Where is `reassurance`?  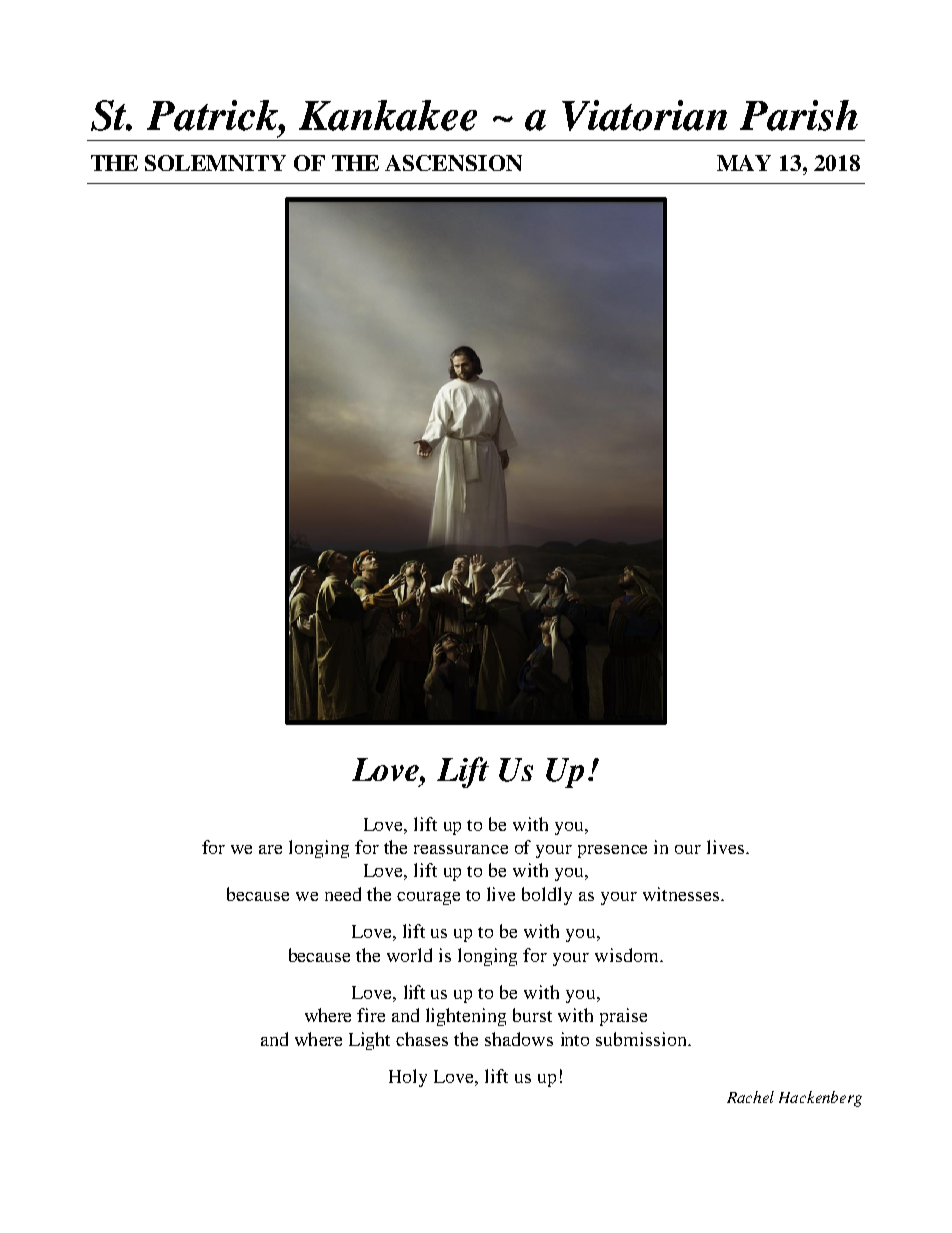 reassurance is located at coordinates (461, 849).
